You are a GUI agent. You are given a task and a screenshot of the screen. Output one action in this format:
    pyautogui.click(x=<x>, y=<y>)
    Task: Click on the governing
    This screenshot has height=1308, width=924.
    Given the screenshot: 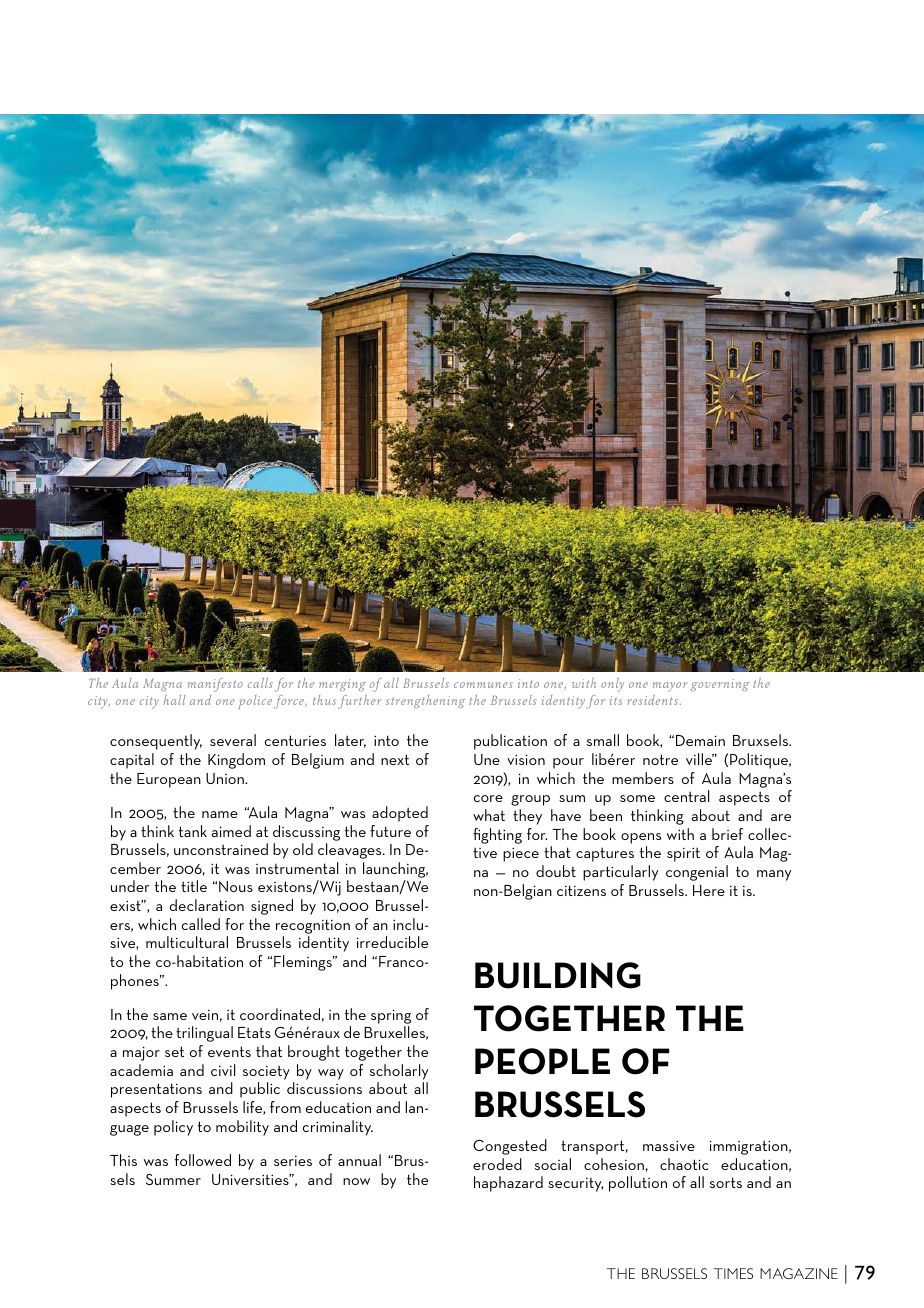 What is the action you would take?
    pyautogui.click(x=720, y=685)
